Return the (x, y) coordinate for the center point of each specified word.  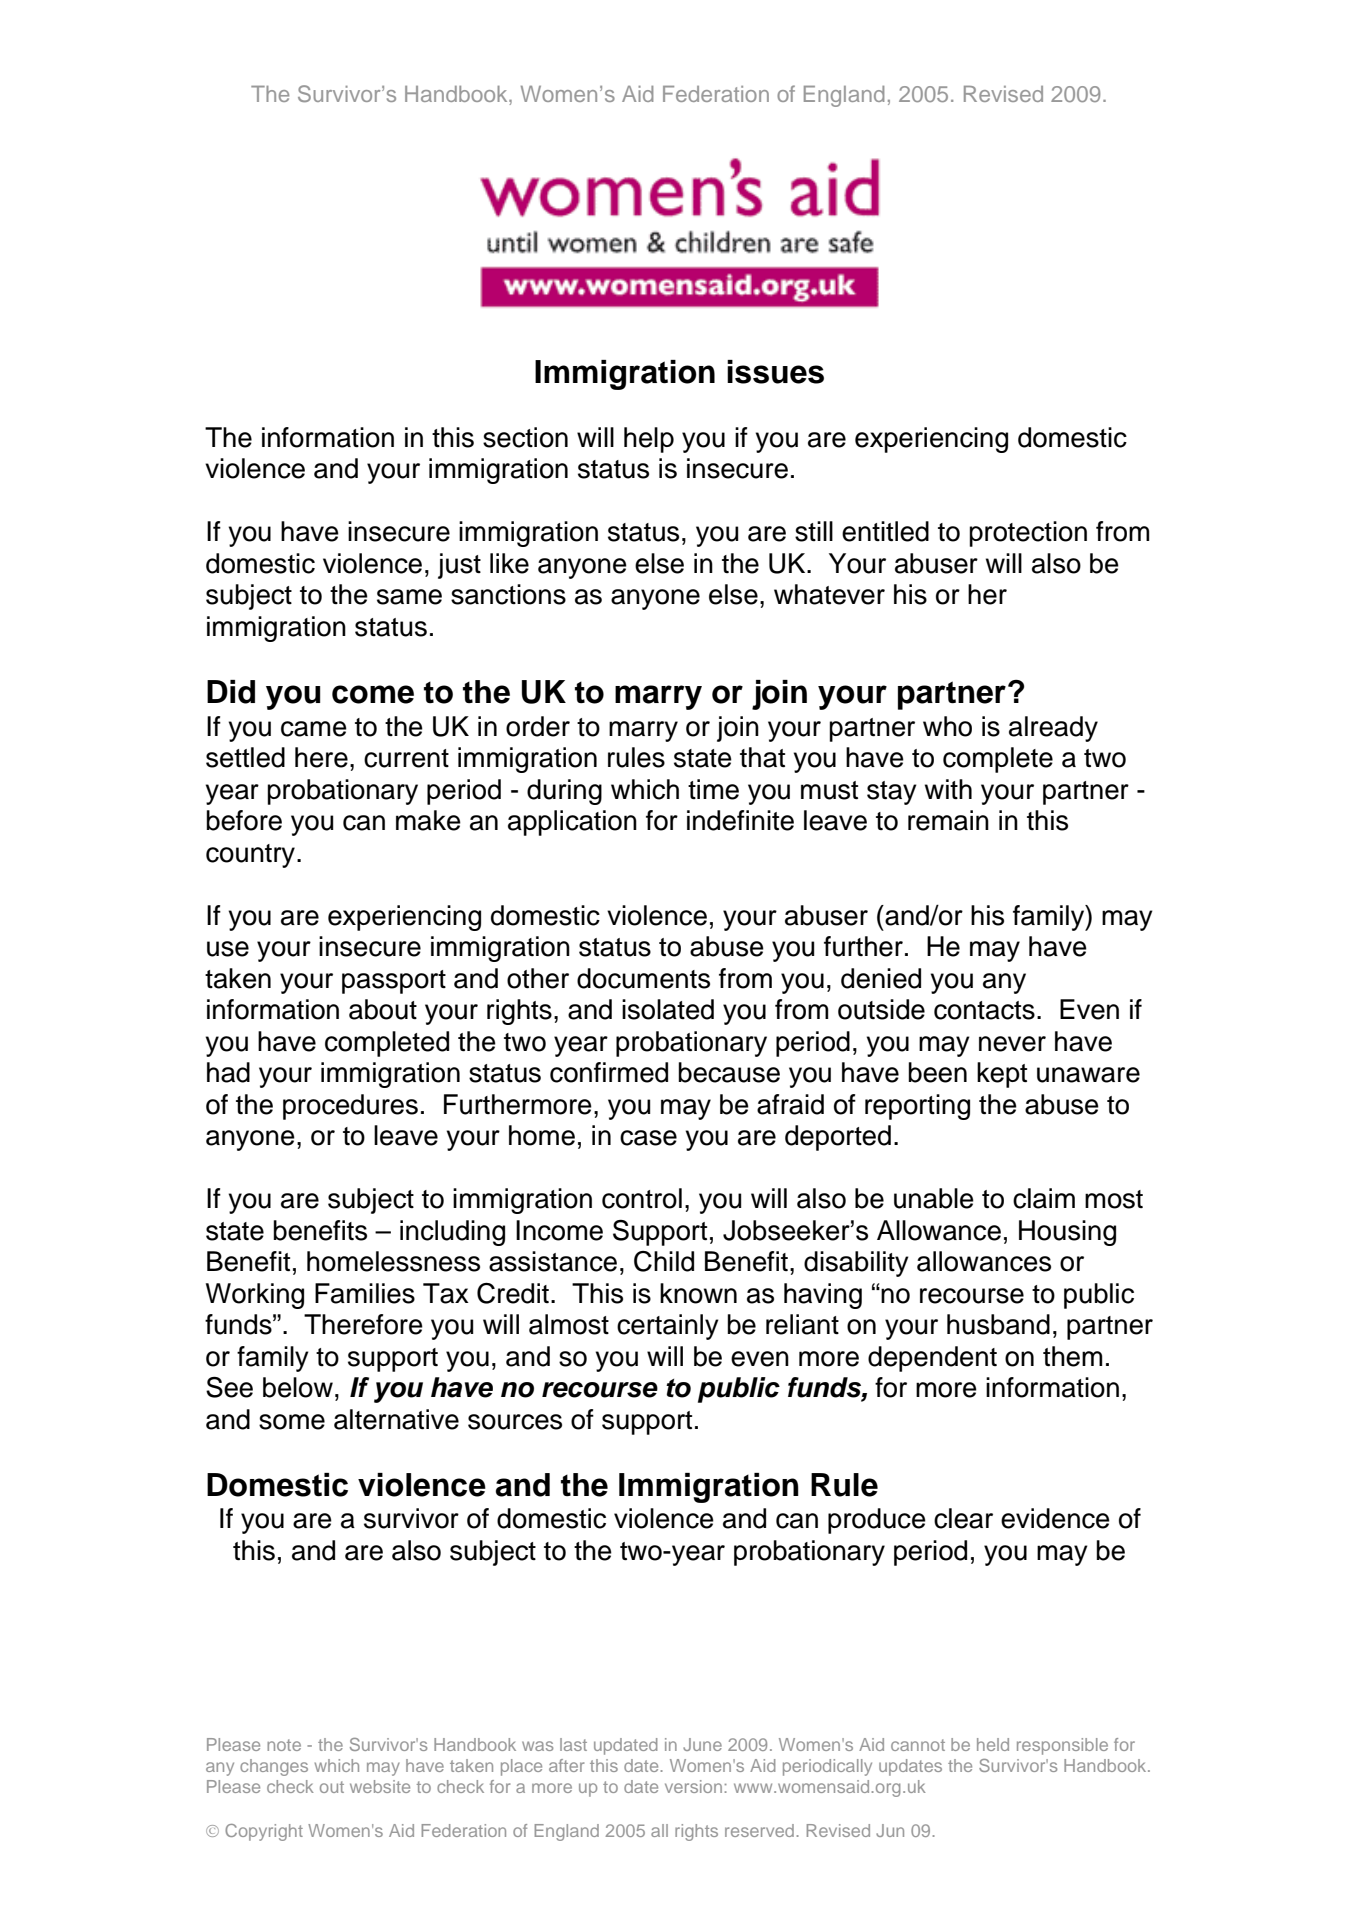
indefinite (740, 820)
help (649, 440)
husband (998, 1324)
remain (948, 820)
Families (365, 1293)
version (693, 1786)
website (380, 1786)
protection (1028, 534)
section (525, 437)
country (252, 856)
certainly (668, 1327)
